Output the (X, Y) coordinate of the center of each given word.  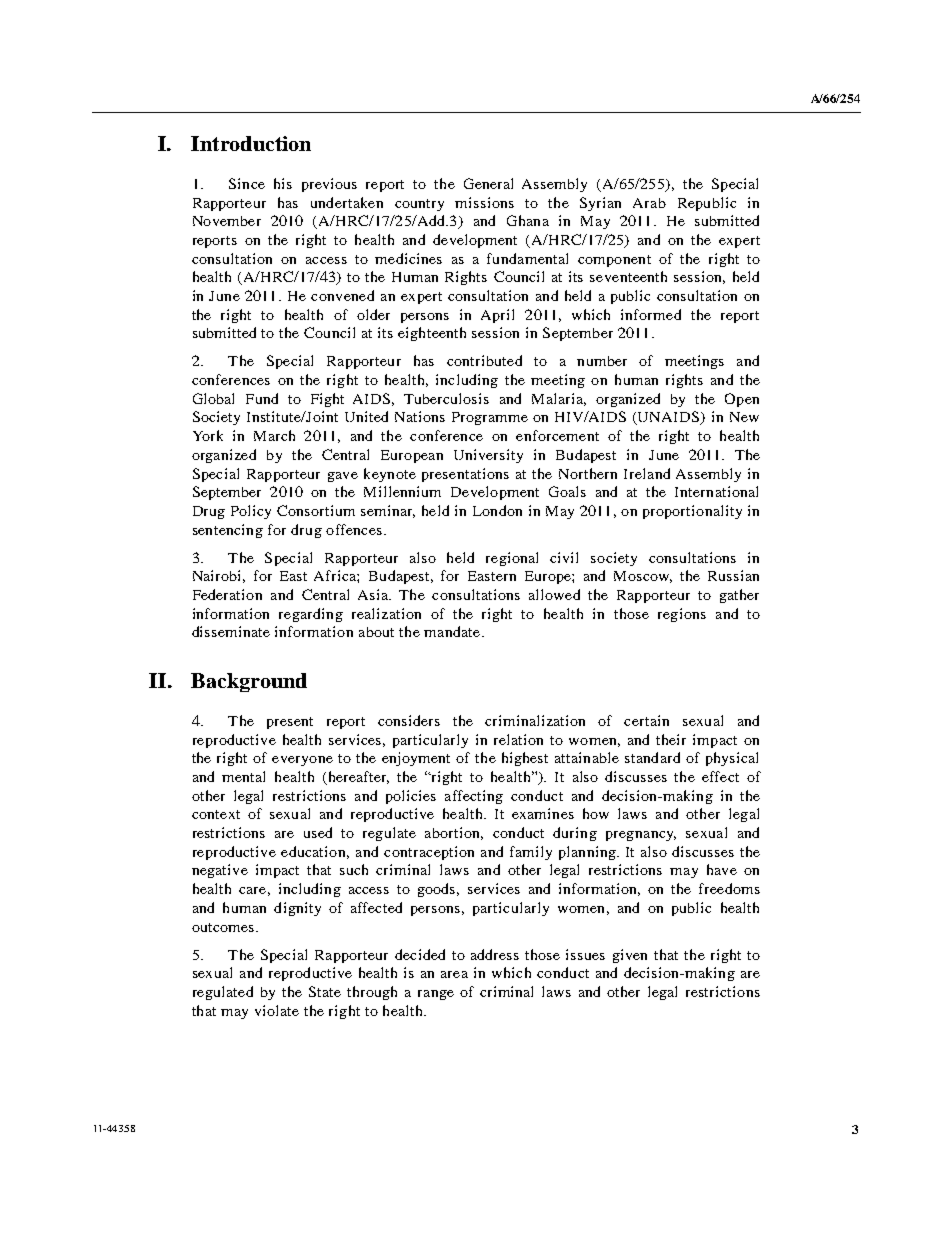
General (488, 183)
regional (512, 559)
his (283, 183)
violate (277, 1010)
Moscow (643, 577)
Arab (649, 203)
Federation (227, 594)
